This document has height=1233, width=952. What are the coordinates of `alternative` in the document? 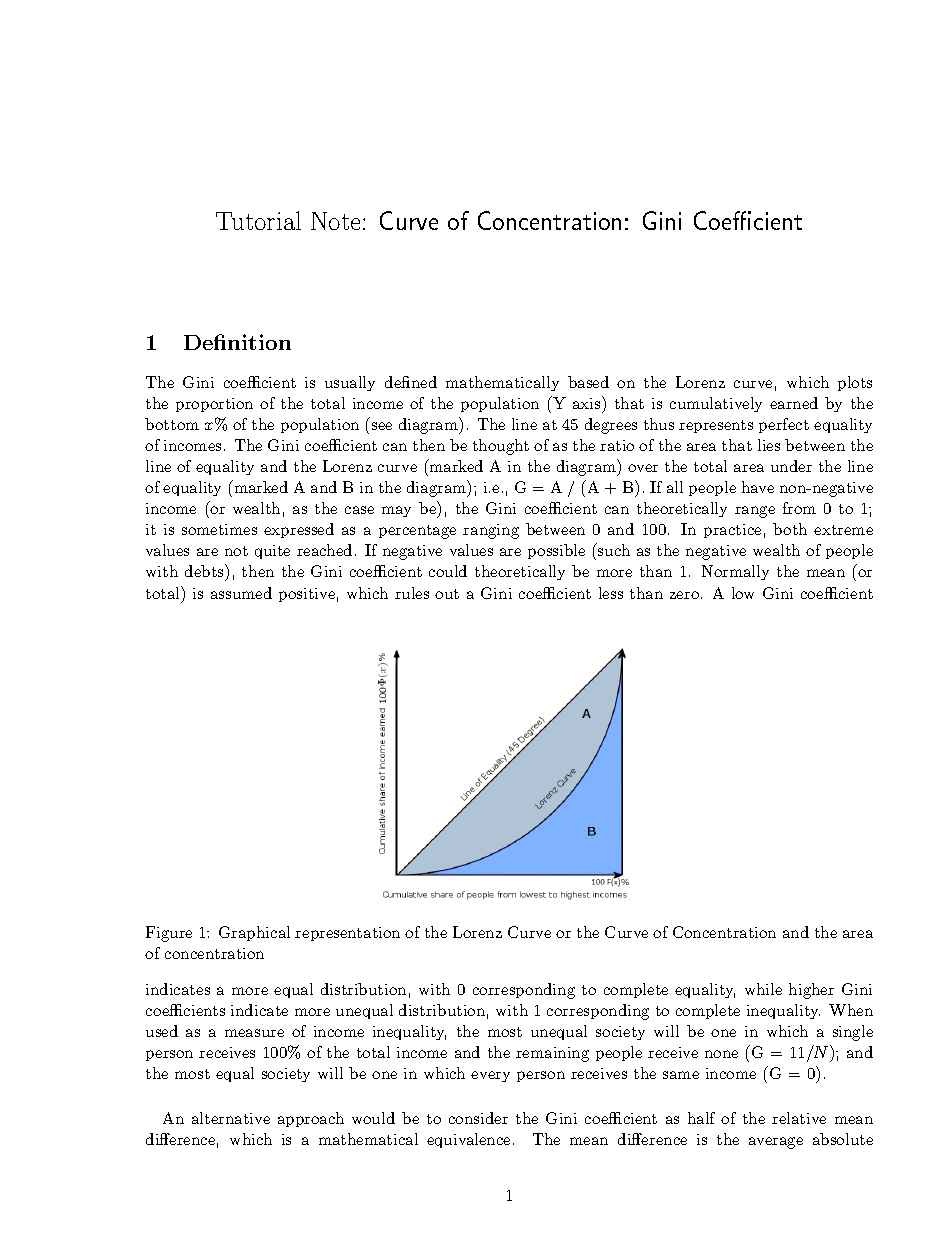 It's located at (231, 1118).
